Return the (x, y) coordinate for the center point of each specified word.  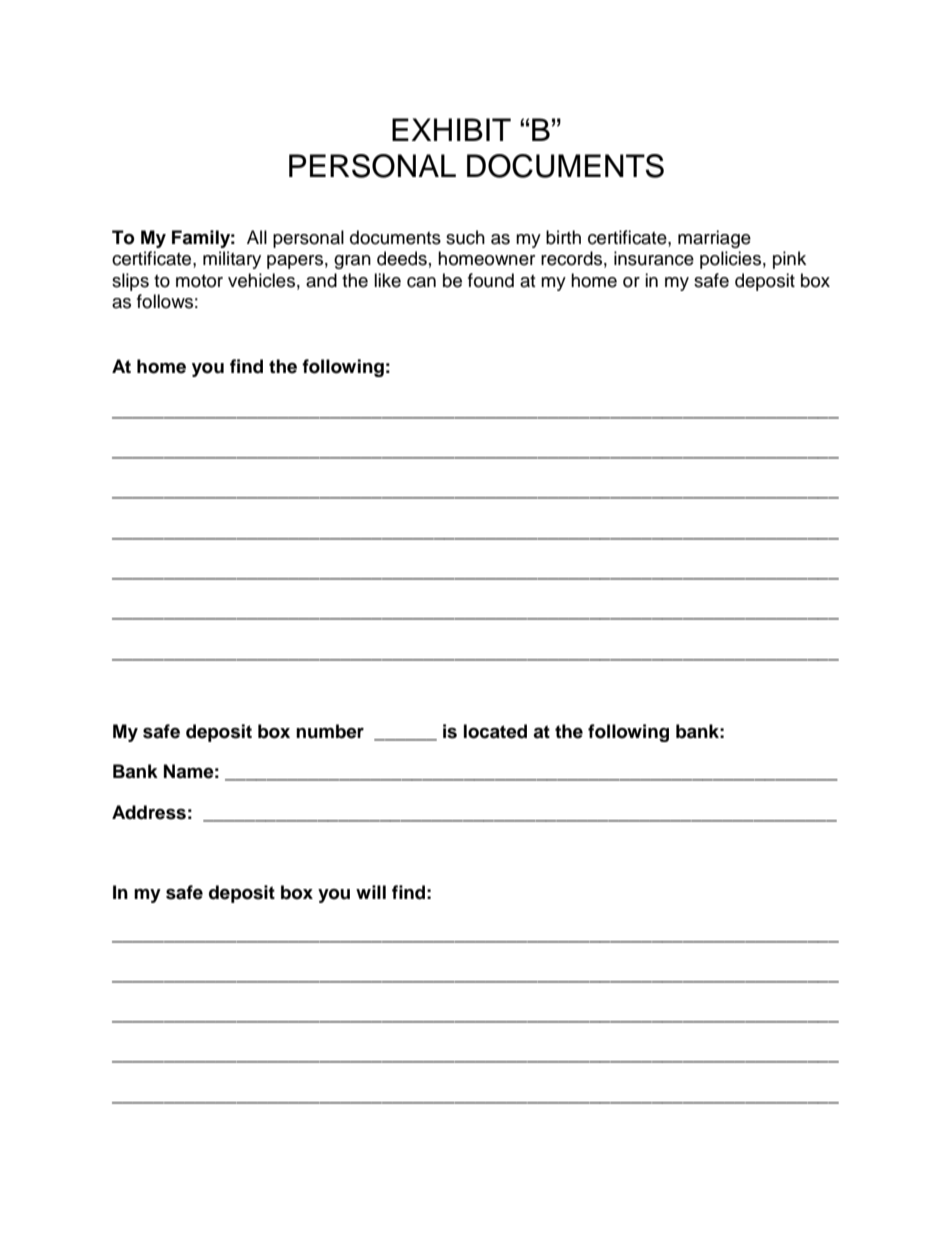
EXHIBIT (451, 129)
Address (149, 812)
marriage (714, 239)
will (371, 892)
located (495, 731)
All (257, 237)
